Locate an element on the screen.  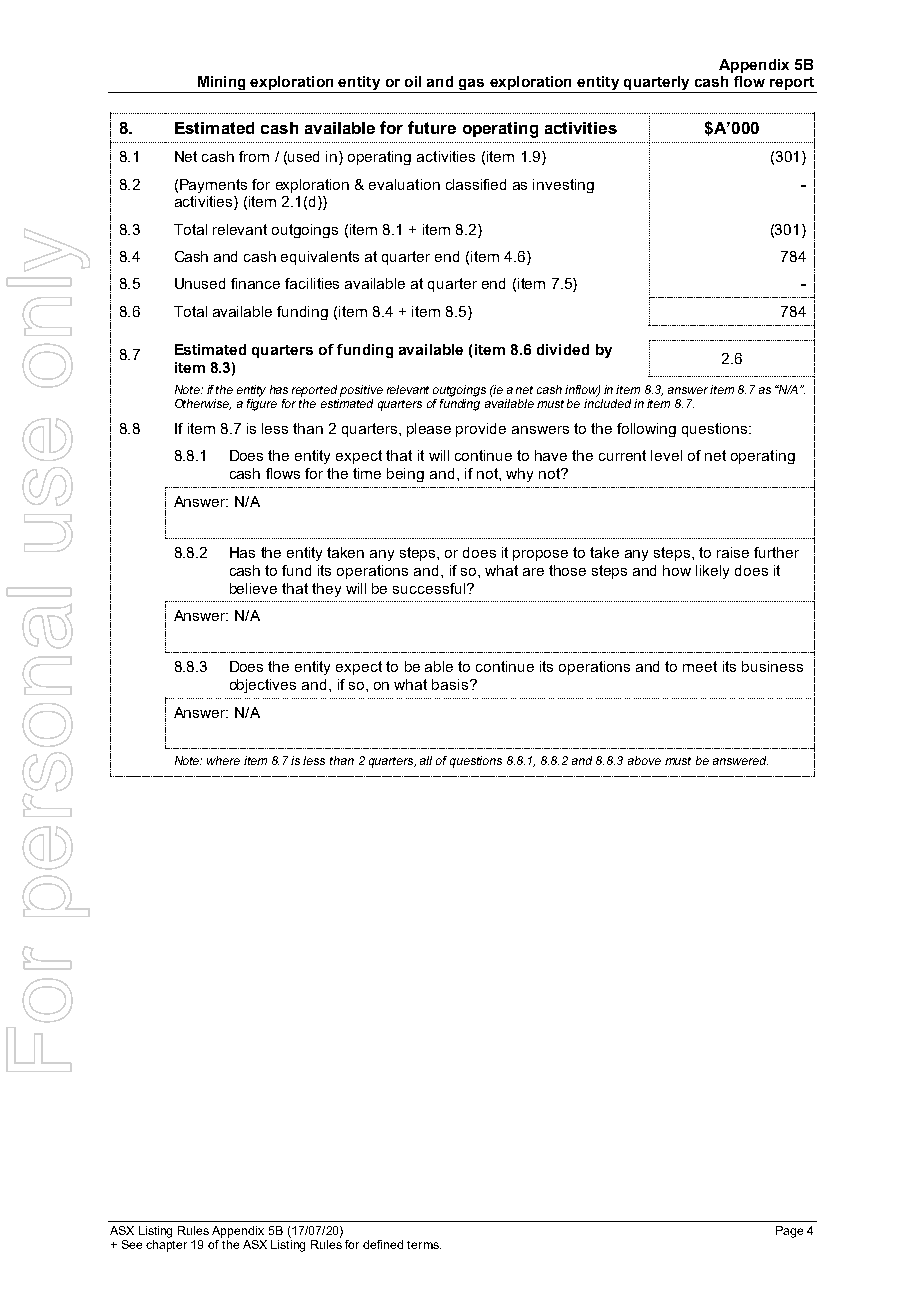
terms is located at coordinates (424, 1245).
